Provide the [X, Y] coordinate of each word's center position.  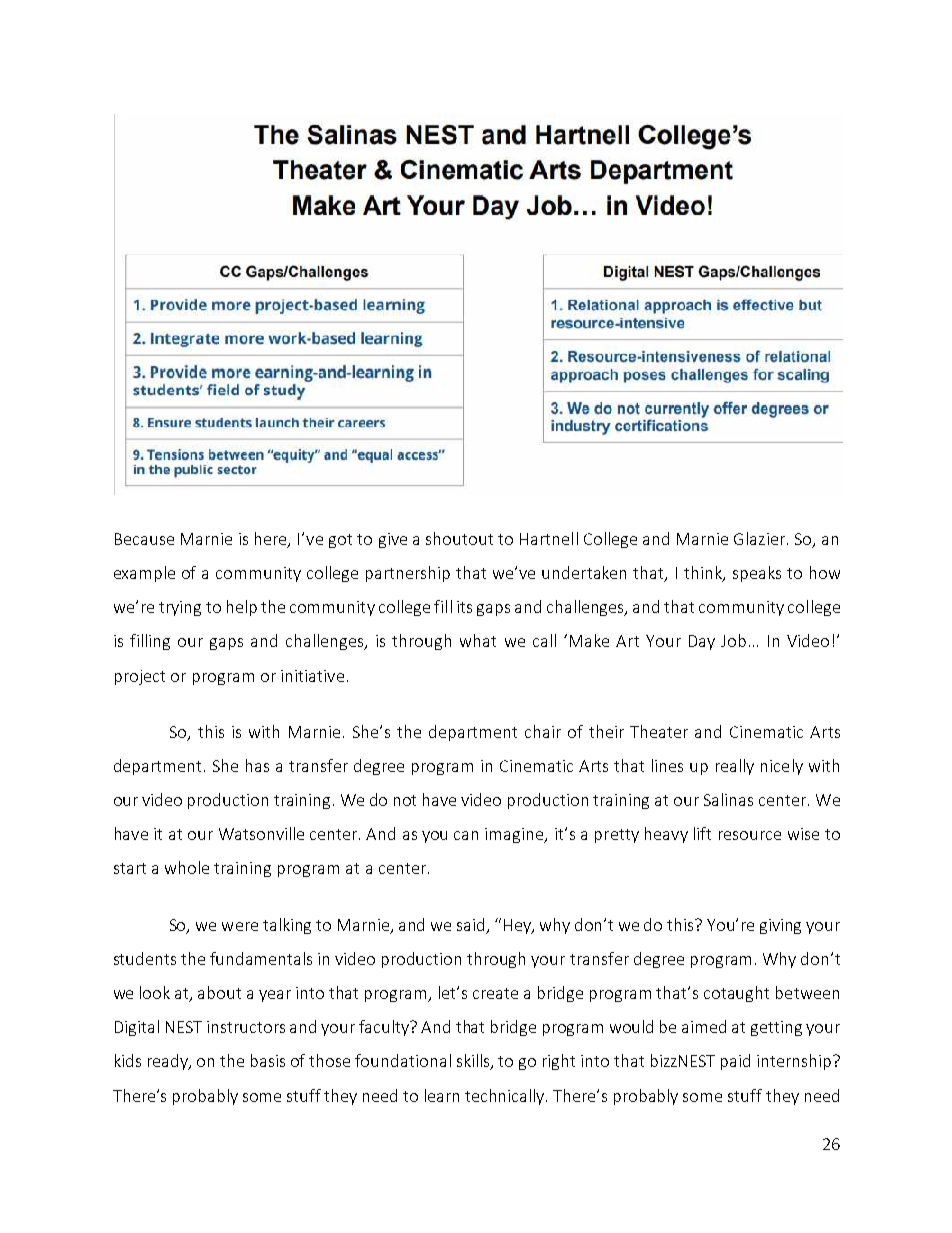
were [240, 926]
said [472, 925]
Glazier [761, 538]
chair [543, 731]
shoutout [459, 538]
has [257, 765]
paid [735, 1062]
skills [474, 1062]
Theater [659, 731]
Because [144, 539]
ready [169, 1062]
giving [780, 926]
